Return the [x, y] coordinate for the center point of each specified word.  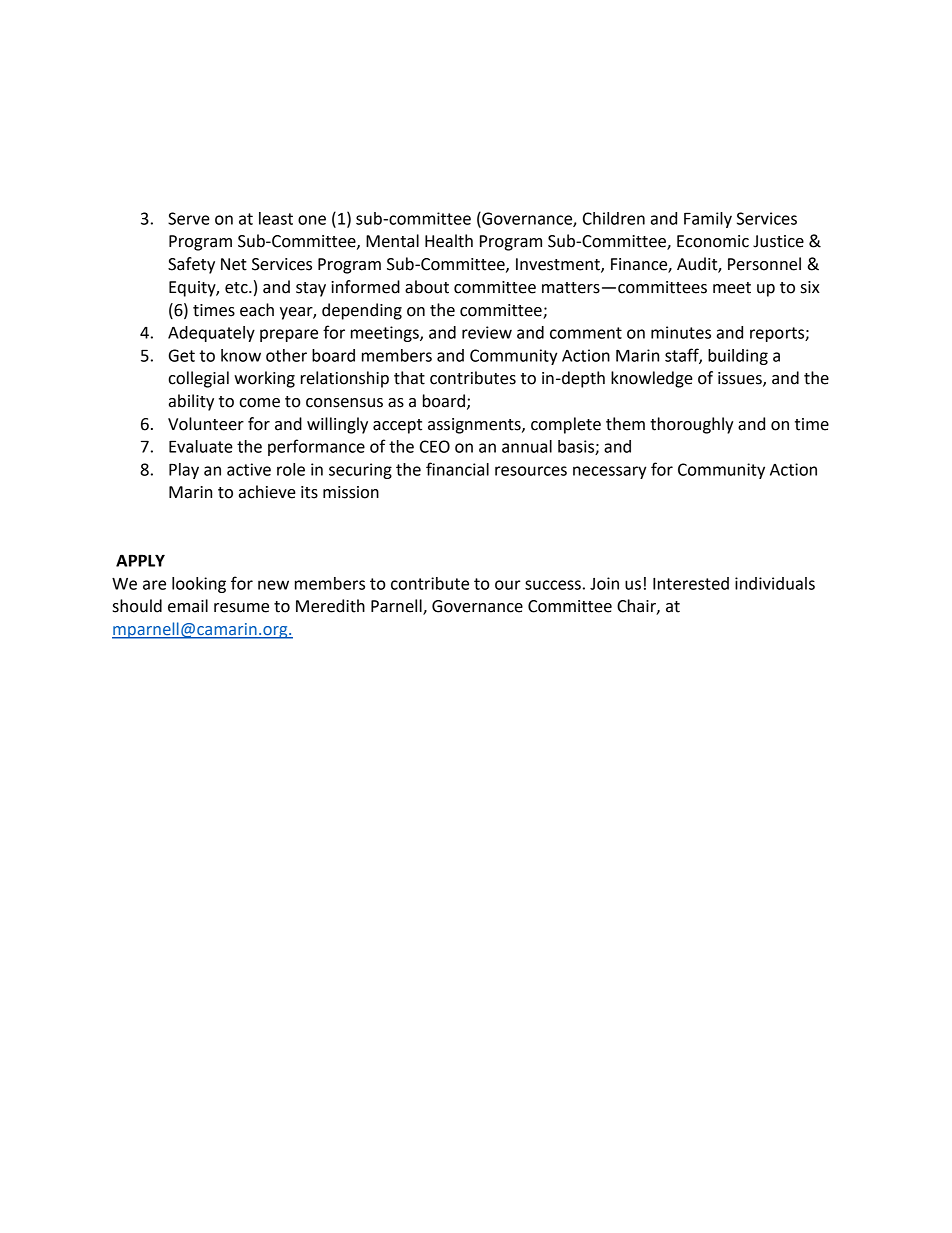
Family [708, 220]
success [553, 585]
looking [199, 585]
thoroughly [692, 425]
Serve [189, 218]
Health [449, 241]
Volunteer [206, 424]
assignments [475, 426]
